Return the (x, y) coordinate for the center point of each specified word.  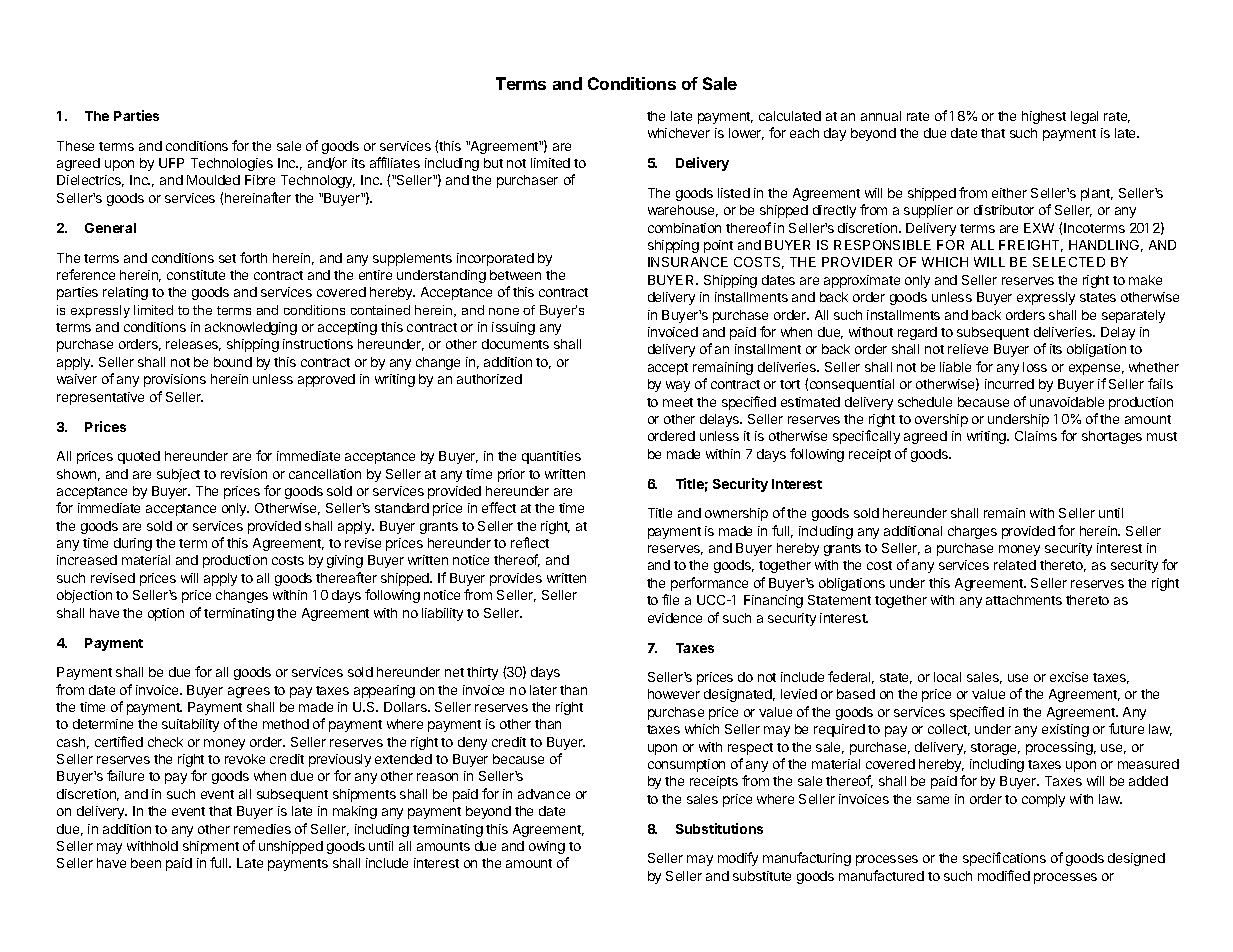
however (674, 694)
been (146, 863)
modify (738, 859)
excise (1069, 677)
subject (178, 475)
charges (972, 532)
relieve (968, 349)
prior (511, 475)
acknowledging (251, 328)
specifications (1004, 859)
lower (746, 134)
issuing (513, 328)
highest (1044, 117)
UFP (171, 163)
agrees (249, 692)
